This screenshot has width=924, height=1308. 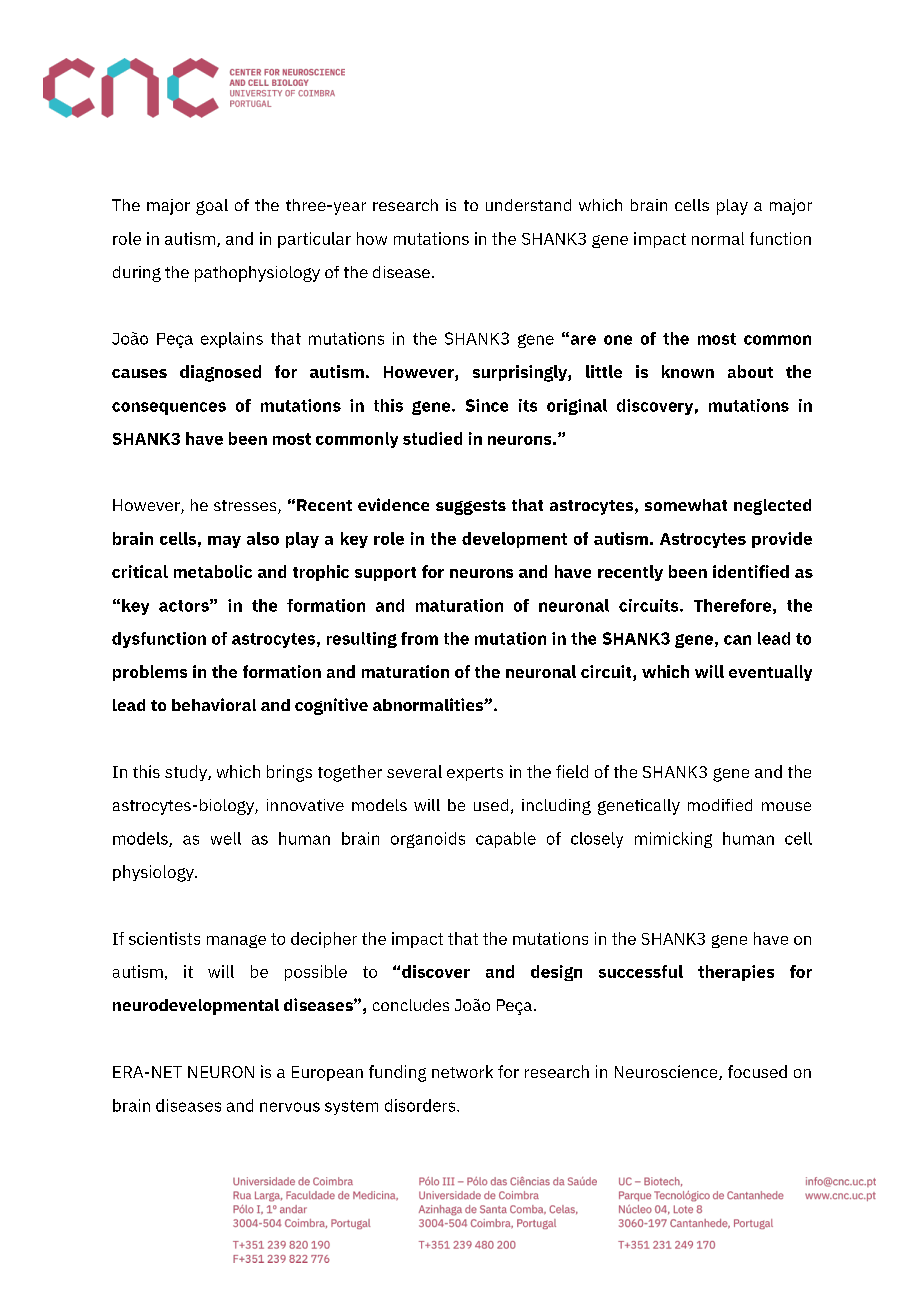 What do you see at coordinates (618, 340) in the screenshot?
I see `one` at bounding box center [618, 340].
